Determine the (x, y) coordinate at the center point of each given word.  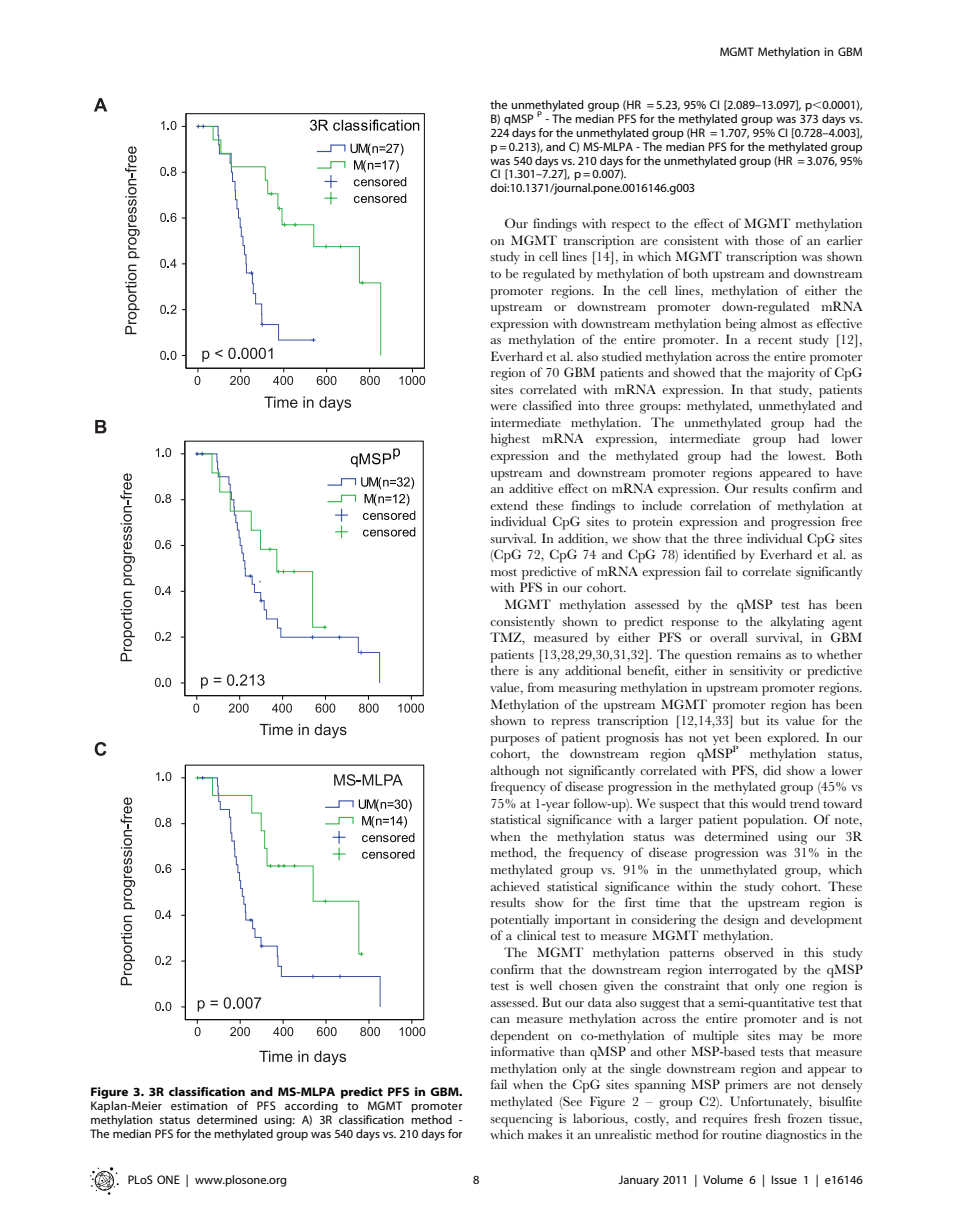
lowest (806, 455)
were (503, 407)
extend (509, 505)
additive (531, 488)
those (769, 240)
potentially (519, 921)
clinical (536, 935)
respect (631, 226)
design (741, 921)
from (541, 687)
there (505, 670)
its (773, 720)
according (311, 1107)
